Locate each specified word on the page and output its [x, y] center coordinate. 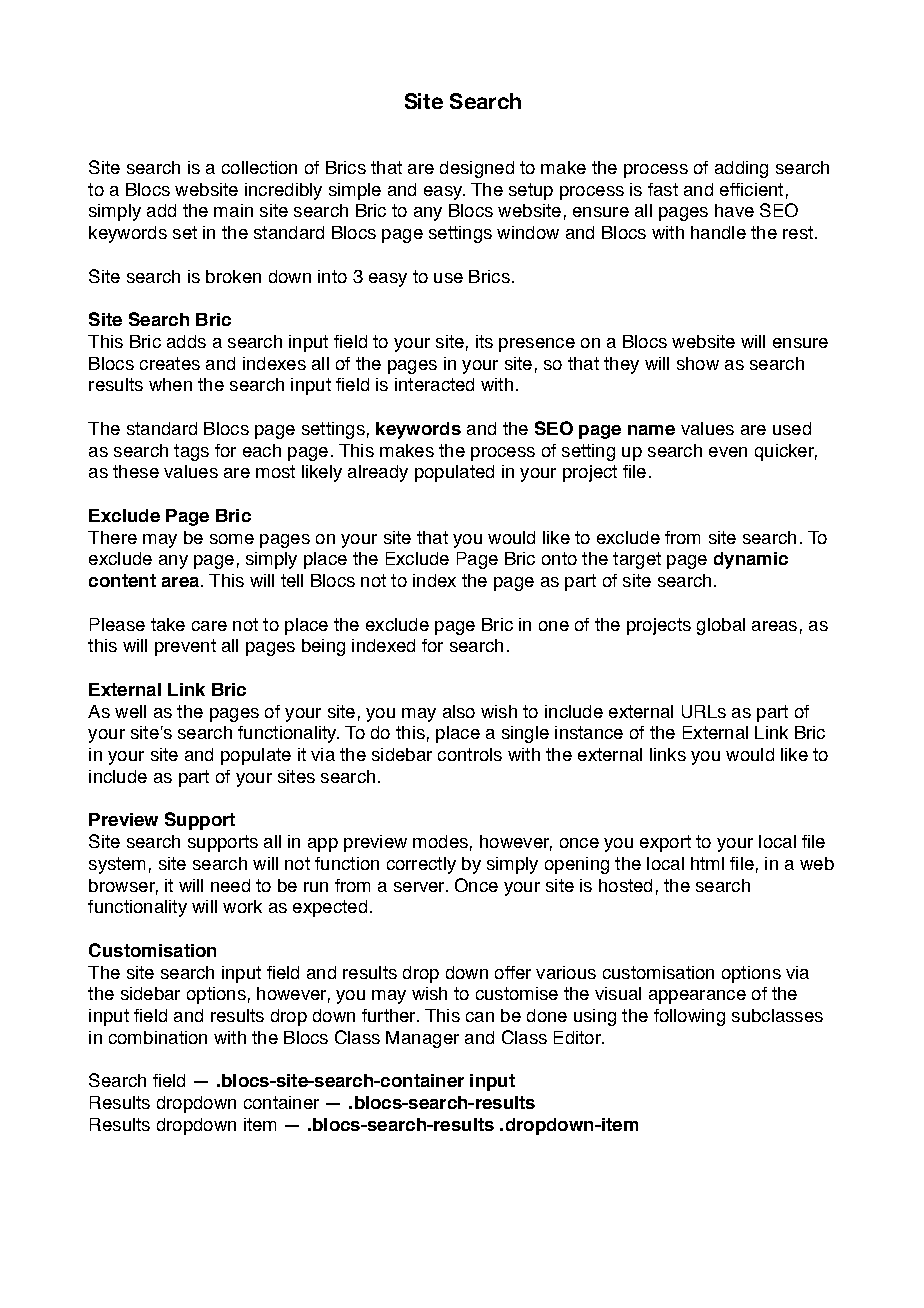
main [233, 210]
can [480, 1017]
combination [158, 1037]
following [689, 1017]
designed [477, 169]
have [734, 210]
